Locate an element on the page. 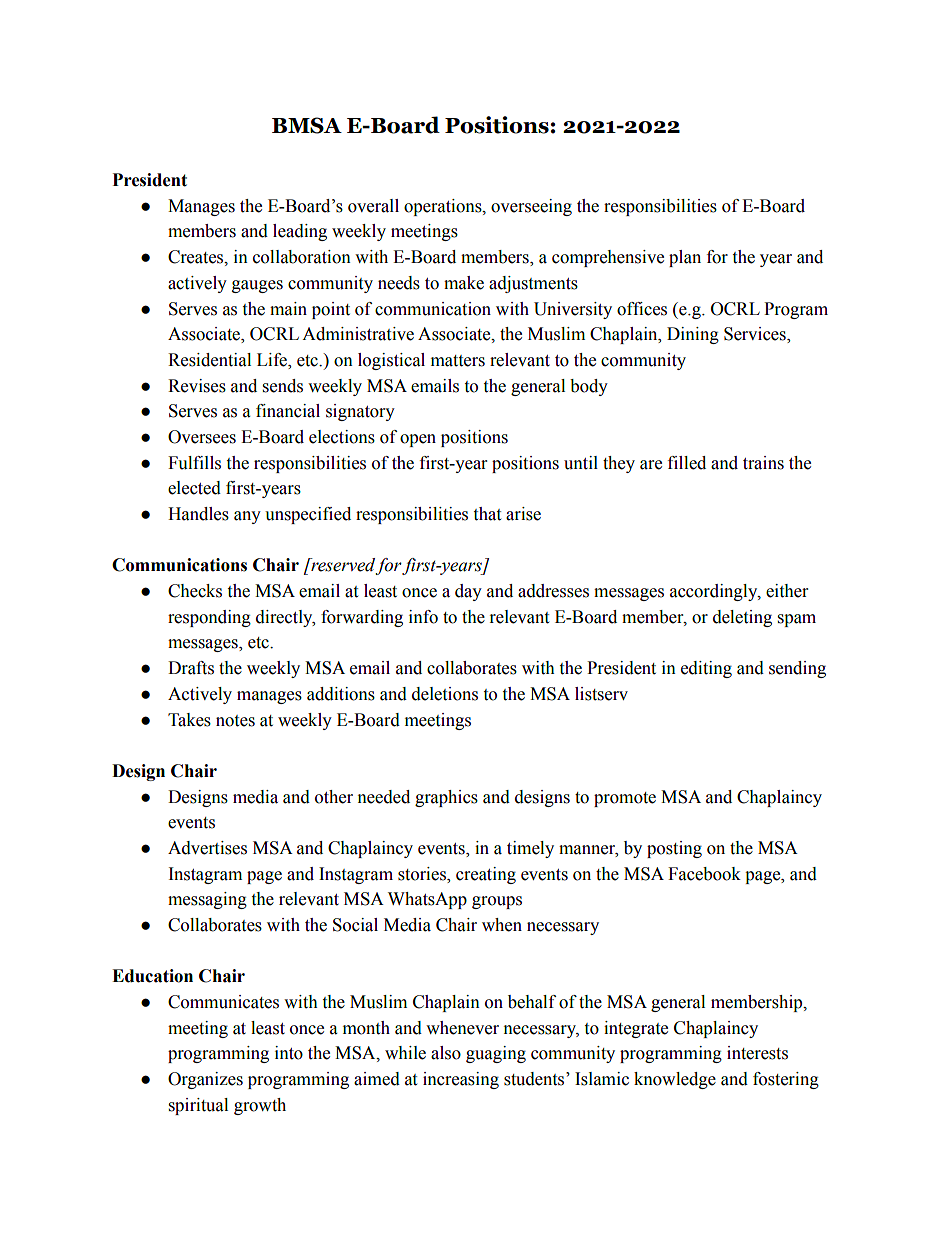  that is located at coordinates (487, 514).
